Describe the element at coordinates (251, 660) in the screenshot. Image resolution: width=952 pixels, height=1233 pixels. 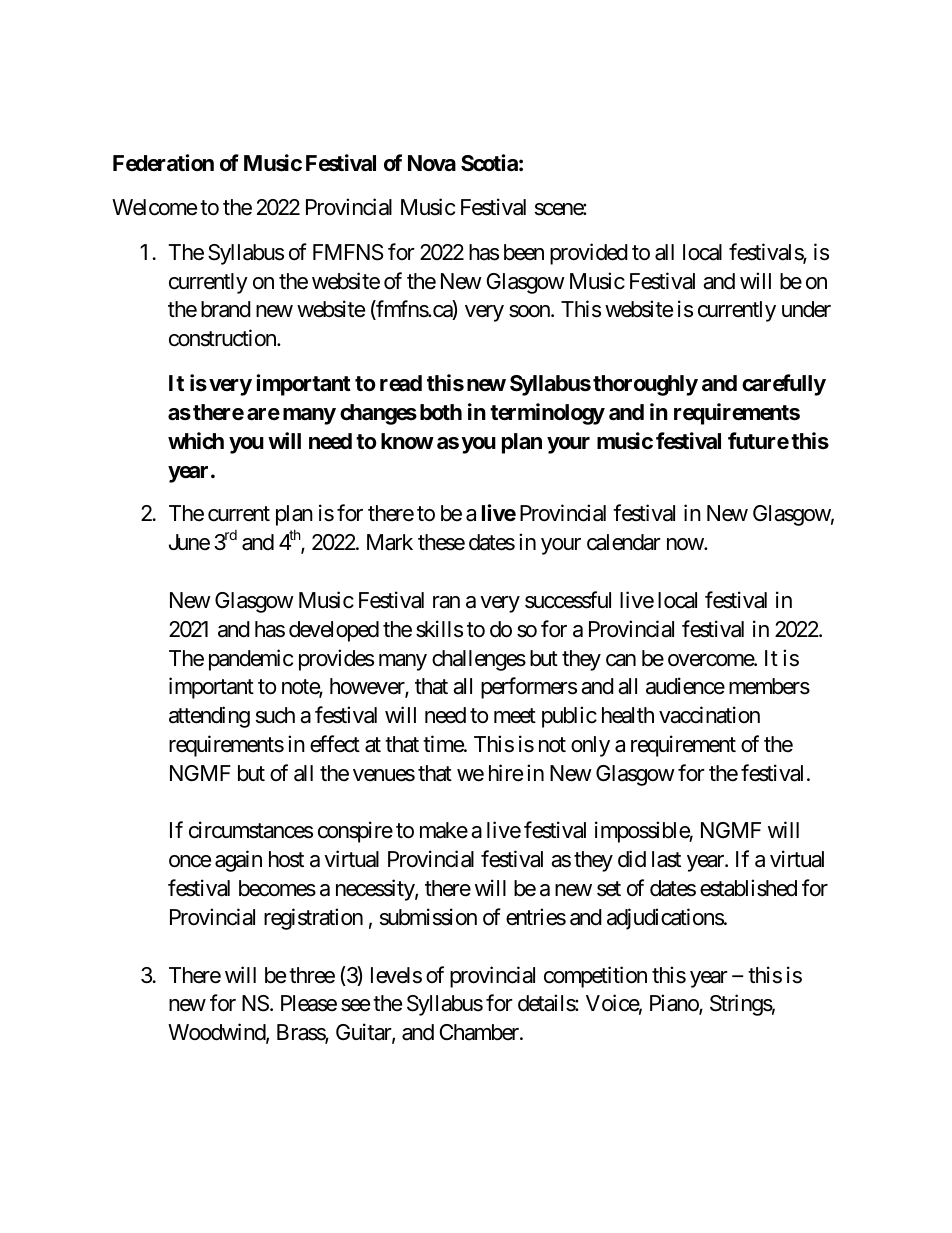
I see `pandemic` at that location.
